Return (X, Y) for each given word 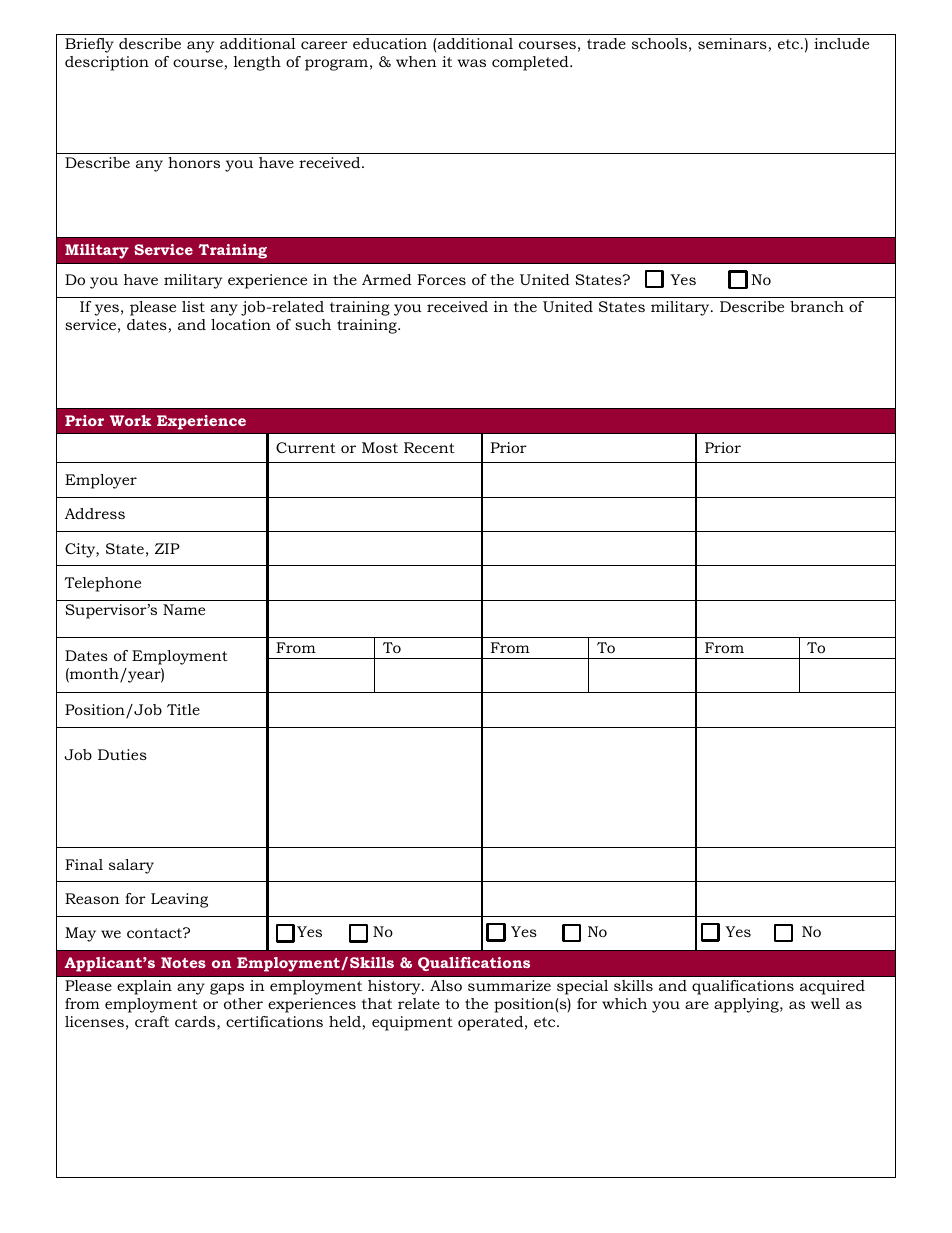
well (825, 1003)
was (471, 63)
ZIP (167, 548)
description (107, 63)
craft (152, 1021)
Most (380, 447)
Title (183, 709)
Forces (441, 279)
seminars (733, 45)
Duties (122, 754)
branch (817, 306)
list (193, 306)
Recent (429, 447)
